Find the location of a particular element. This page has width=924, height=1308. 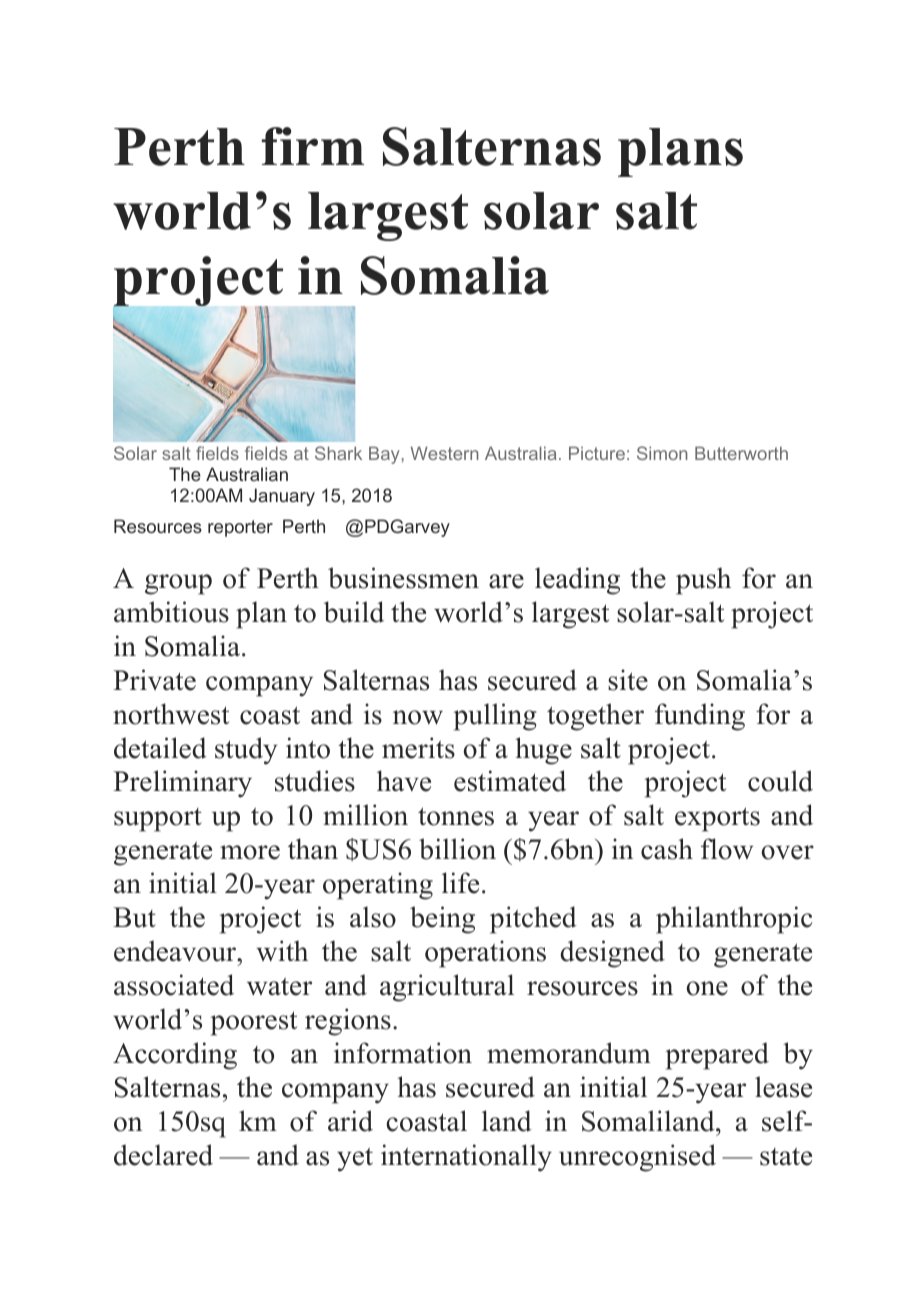

Butterworth is located at coordinates (741, 453).
